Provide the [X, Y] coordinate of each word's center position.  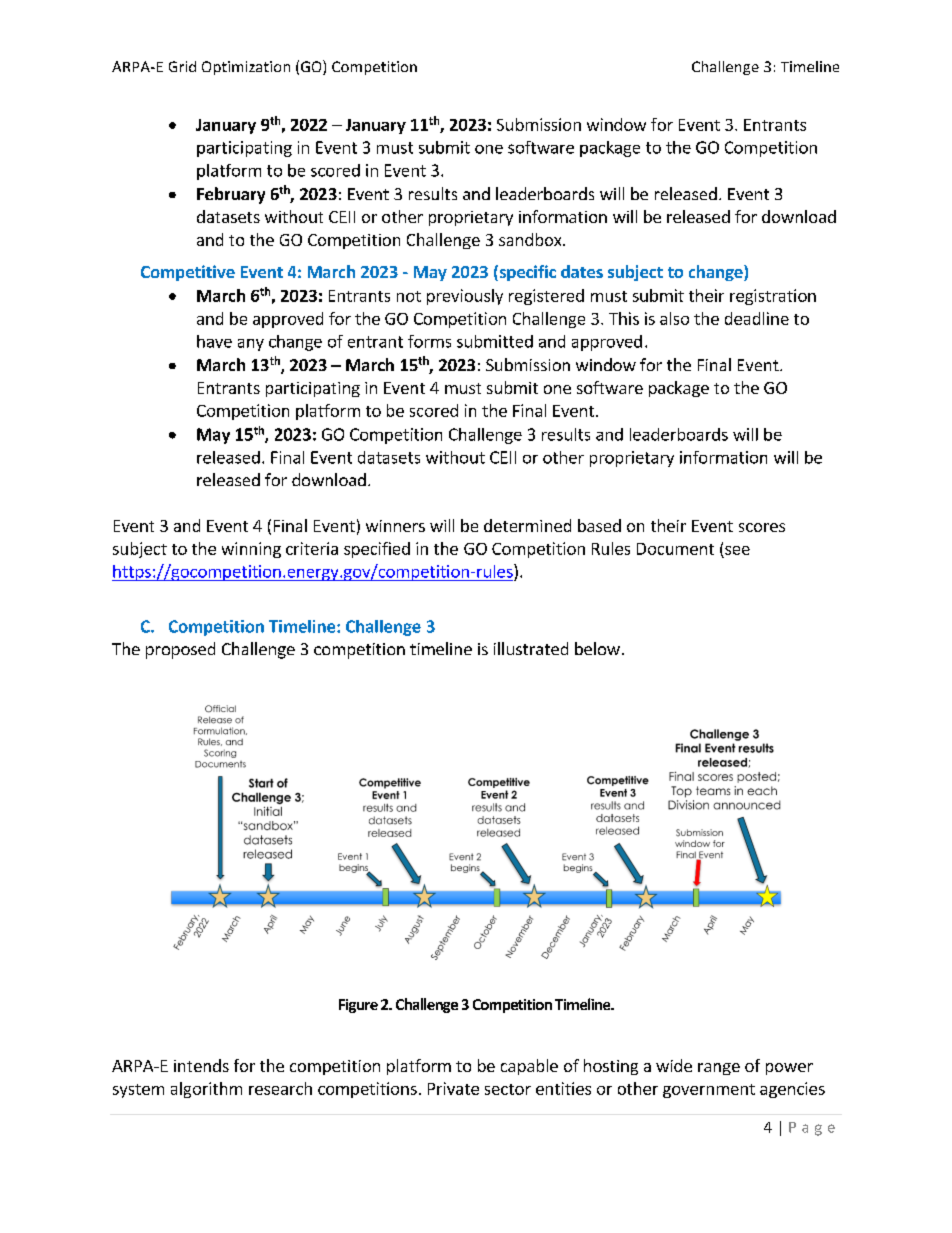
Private [453, 1088]
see [737, 550]
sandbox [531, 239]
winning [251, 550]
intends [201, 1065]
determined [527, 525]
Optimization [246, 68]
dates [582, 271]
